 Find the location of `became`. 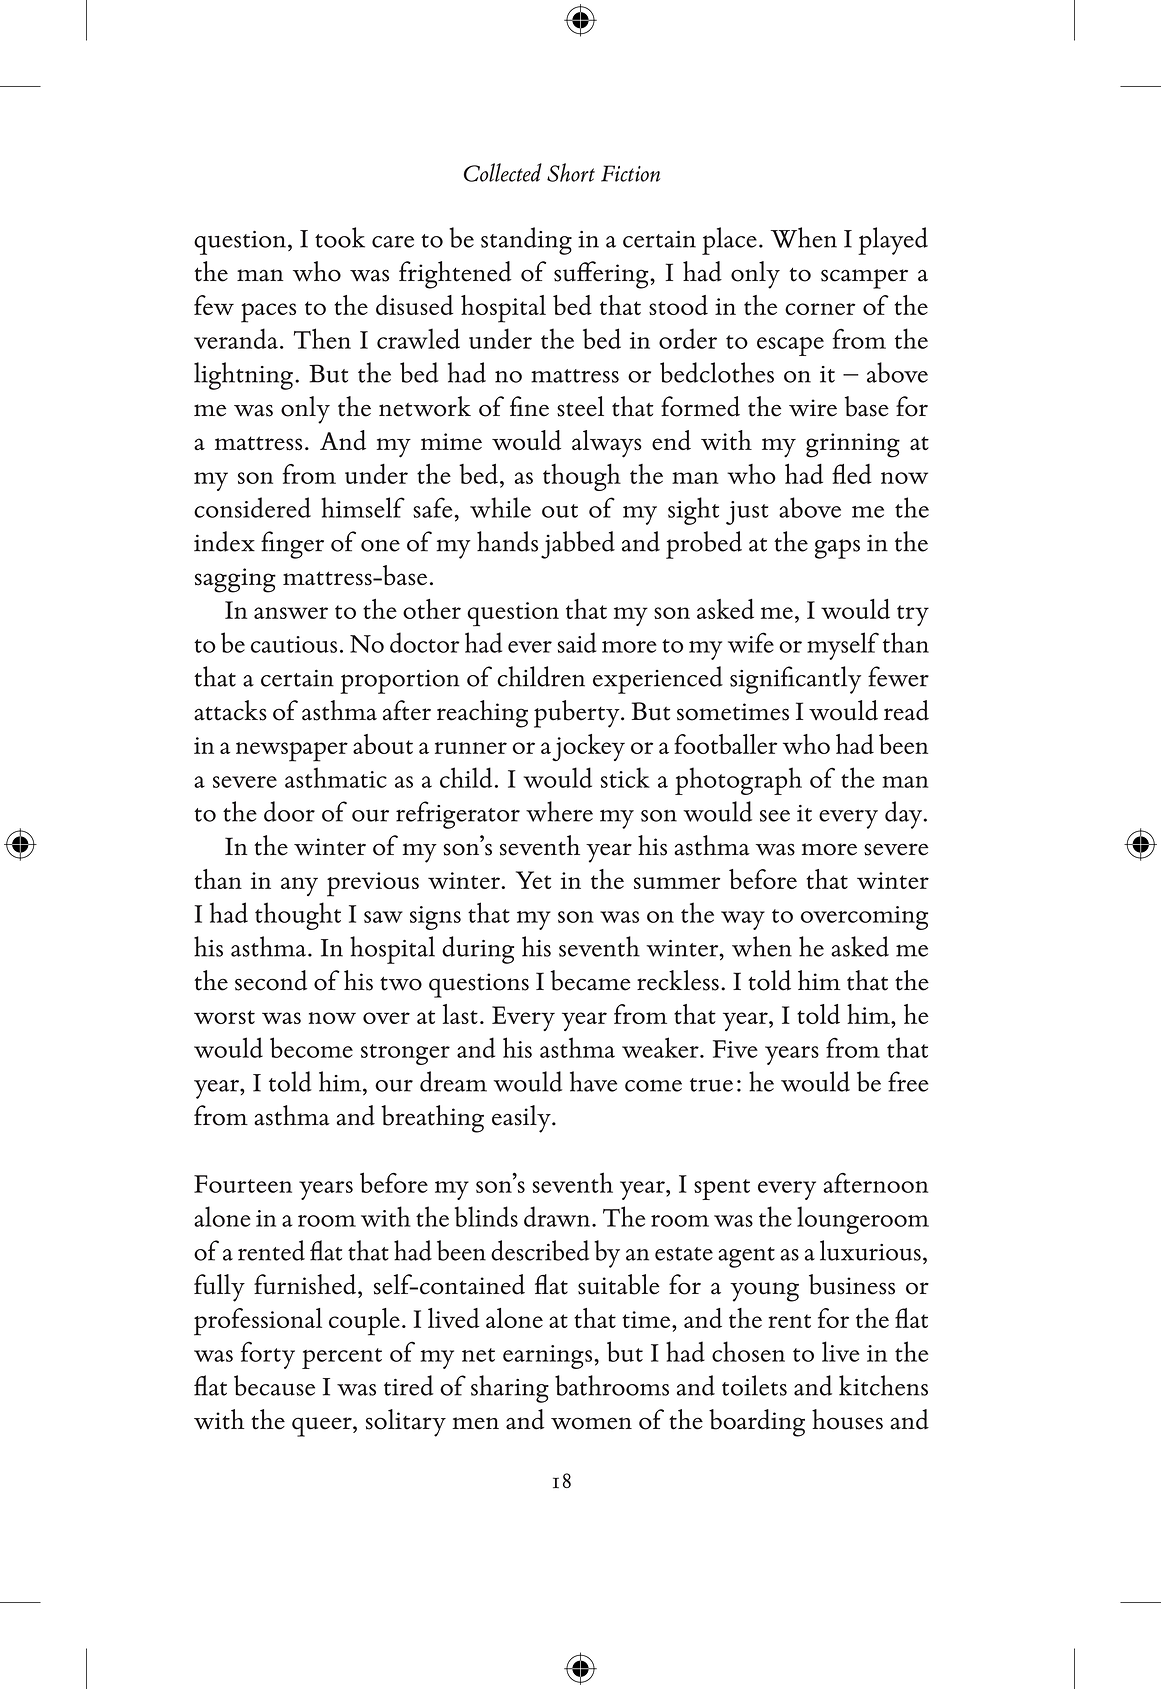

became is located at coordinates (590, 980).
